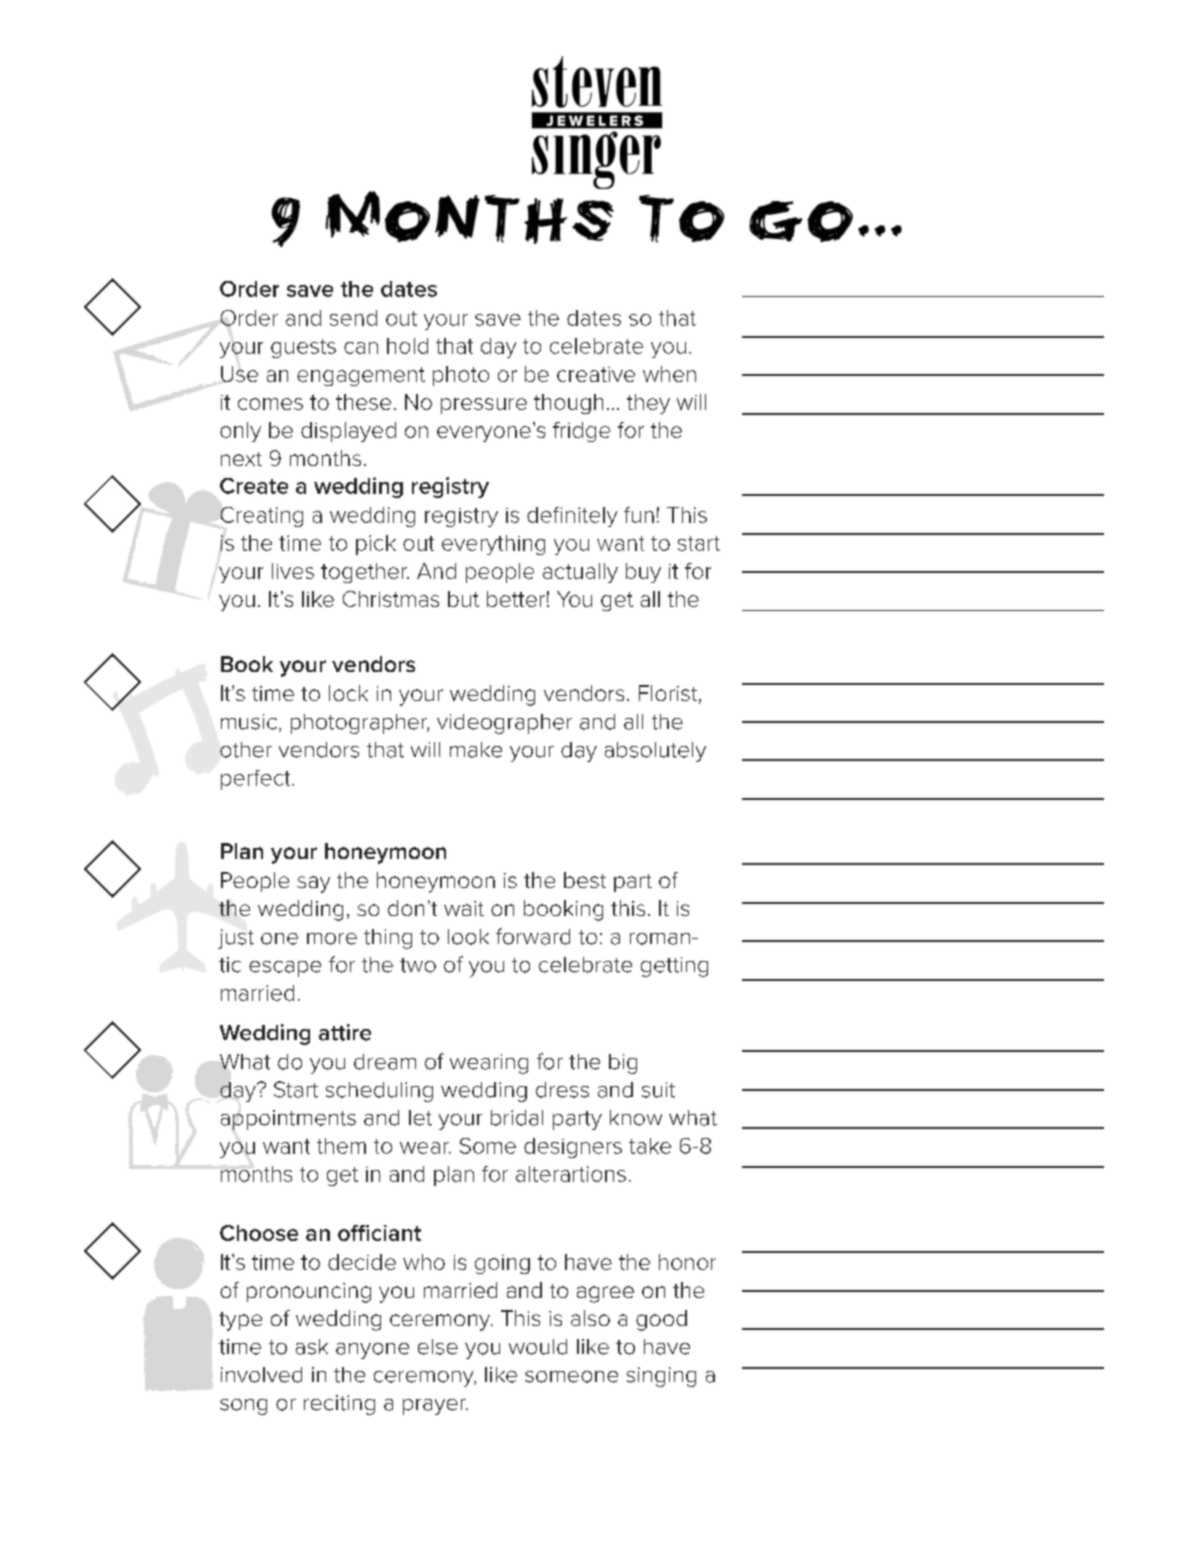  What do you see at coordinates (623, 1064) in the screenshot?
I see `big` at bounding box center [623, 1064].
